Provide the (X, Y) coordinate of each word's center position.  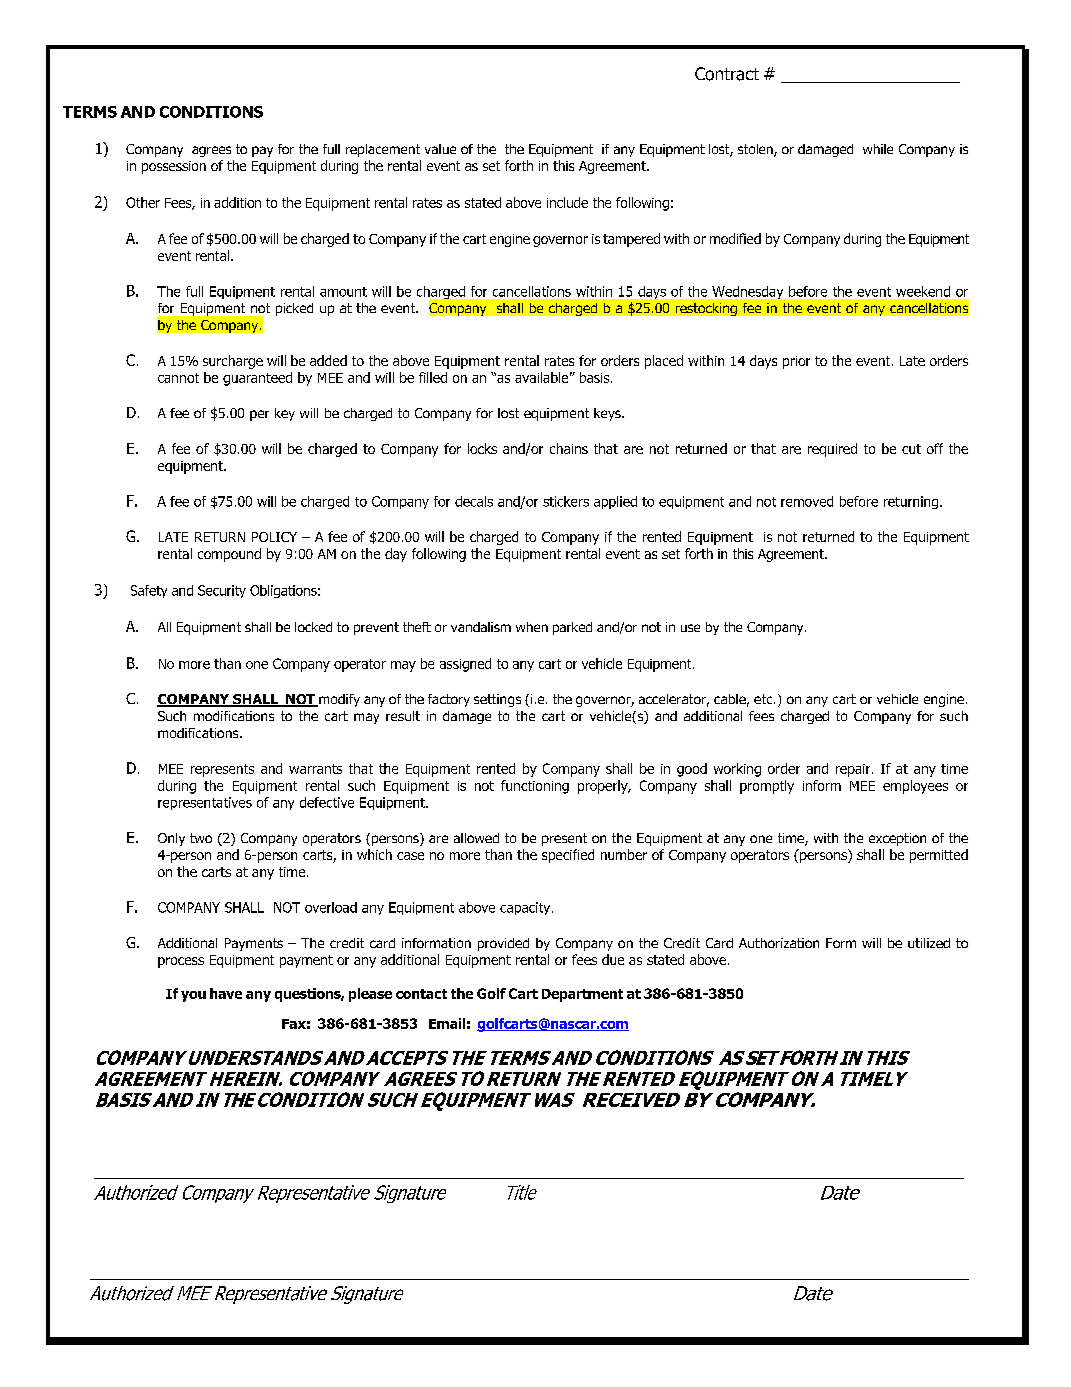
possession (174, 167)
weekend (923, 291)
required (832, 450)
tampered (631, 240)
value (440, 149)
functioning (535, 787)
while (878, 149)
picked (294, 309)
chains (569, 448)
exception (897, 839)
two (201, 838)
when (532, 627)
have (226, 993)
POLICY (274, 537)
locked (313, 627)
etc (764, 699)
